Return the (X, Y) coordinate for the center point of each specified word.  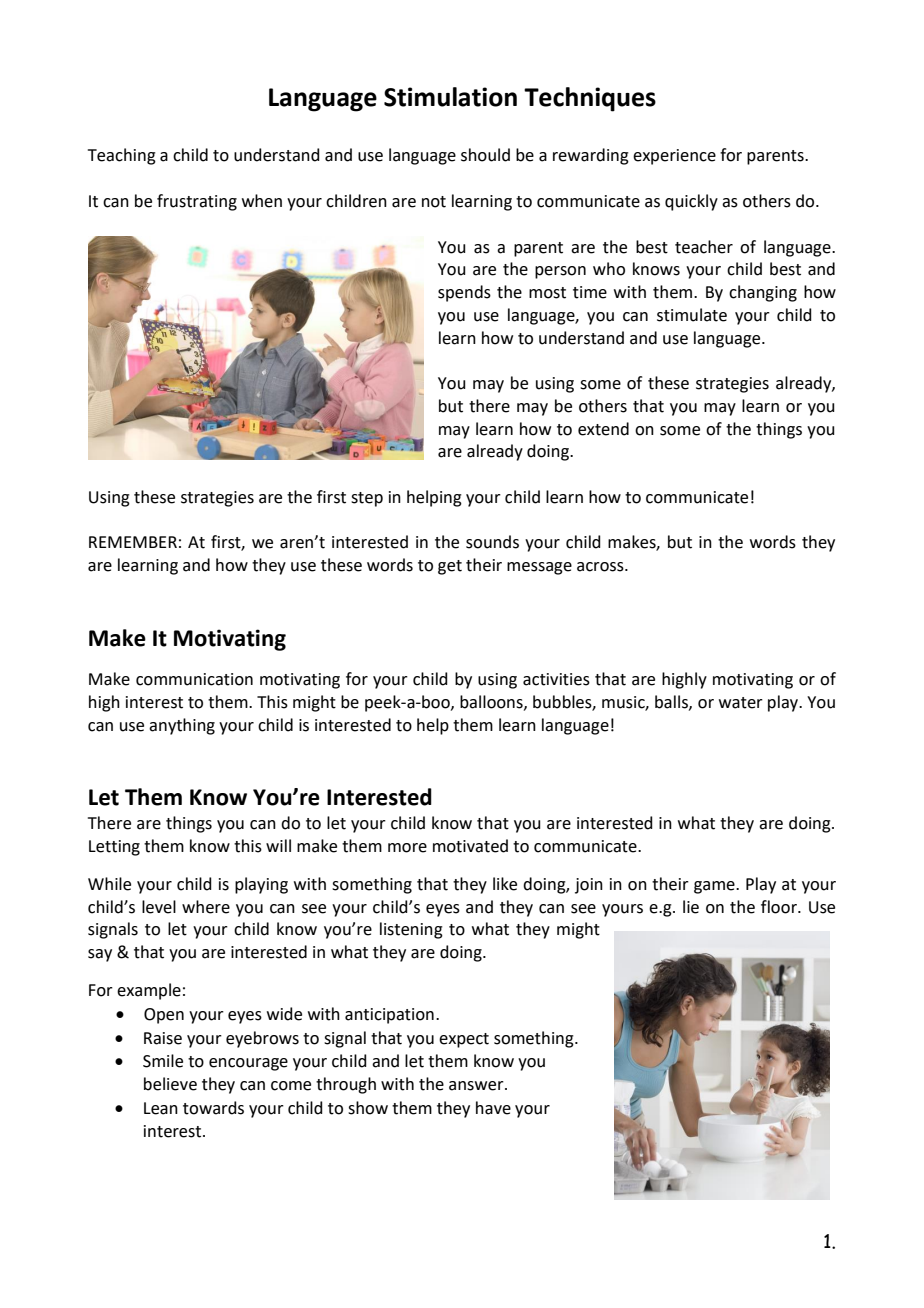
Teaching (122, 156)
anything (182, 726)
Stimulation (450, 97)
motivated (470, 846)
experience (674, 157)
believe (170, 1084)
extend (603, 429)
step (367, 499)
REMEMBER (133, 542)
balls (672, 702)
